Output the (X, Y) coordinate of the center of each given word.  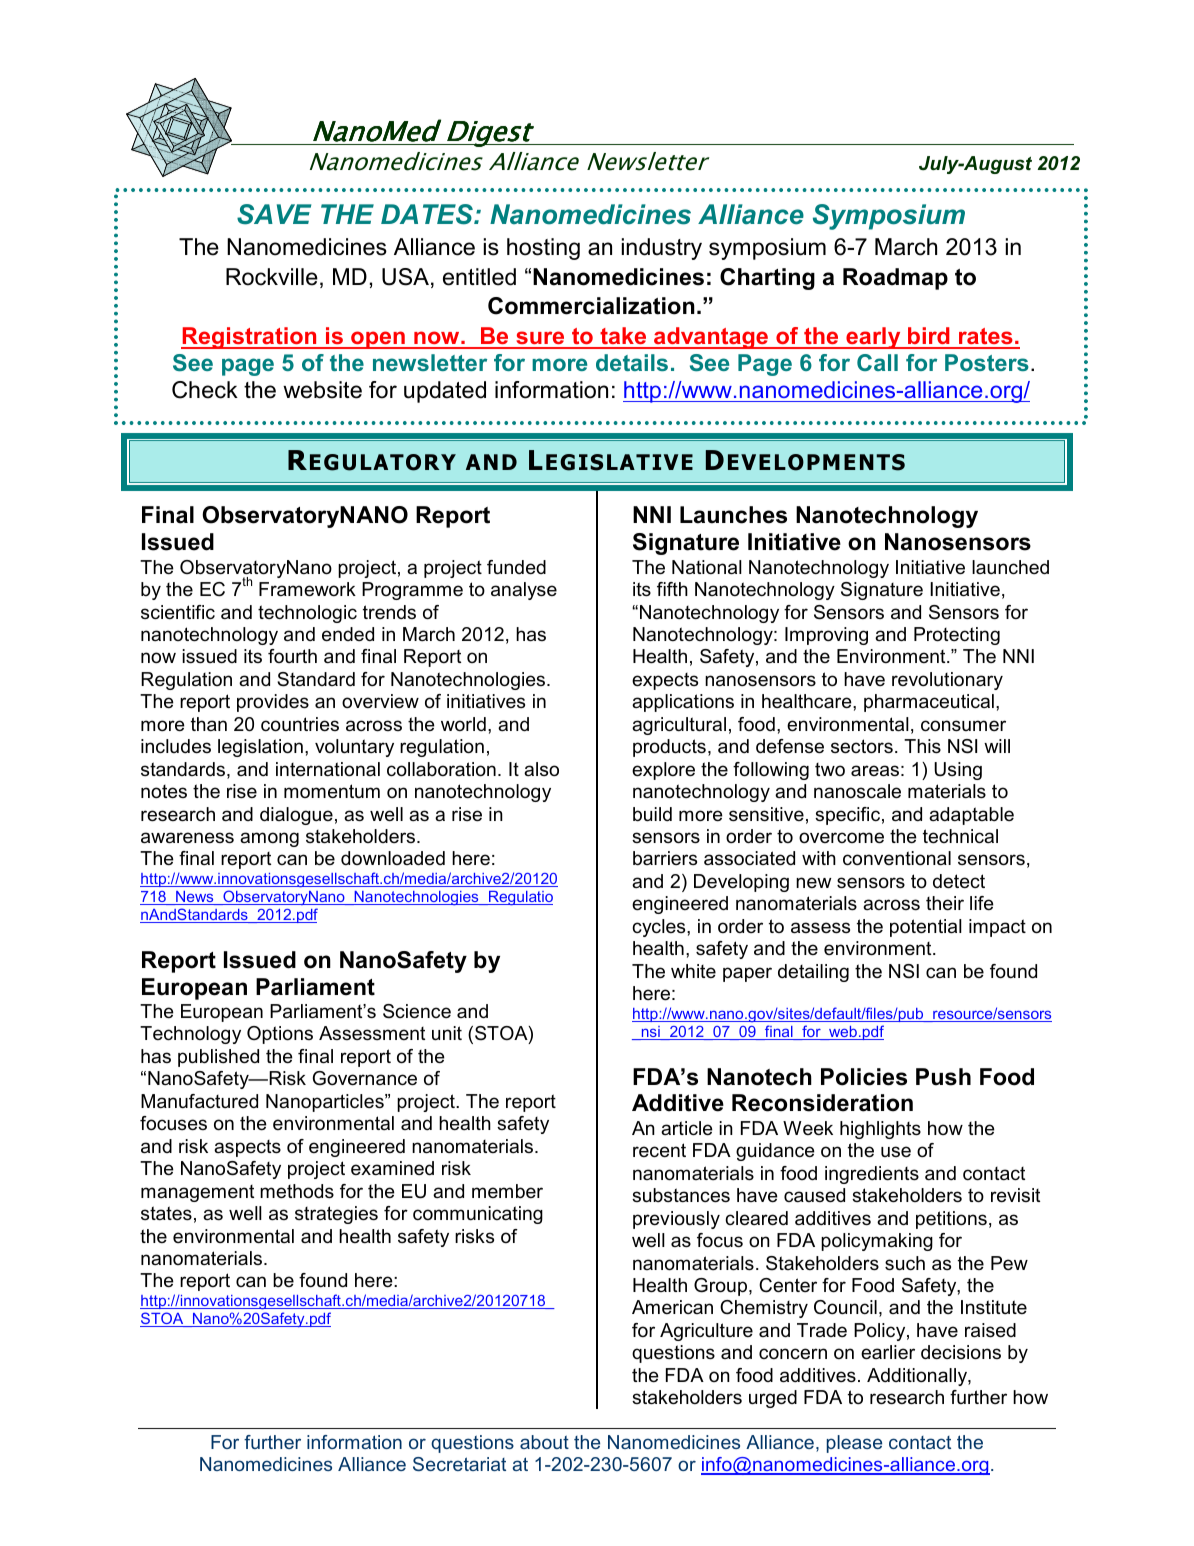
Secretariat (459, 1464)
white (693, 971)
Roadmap (895, 279)
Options (280, 1035)
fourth (292, 656)
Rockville (272, 277)
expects (665, 681)
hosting (543, 249)
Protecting (957, 636)
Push (943, 1077)
